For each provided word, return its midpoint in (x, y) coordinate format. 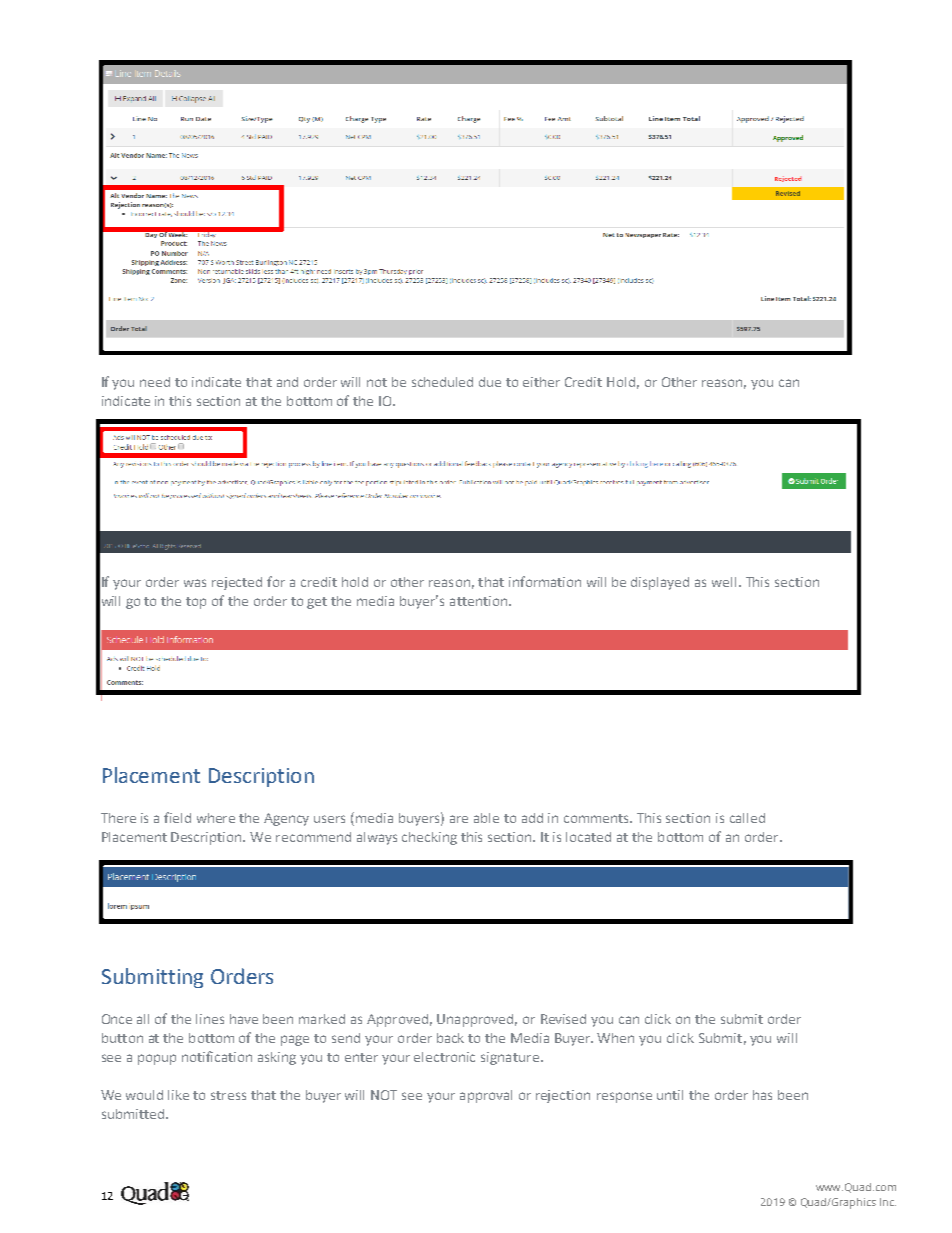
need (155, 382)
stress (228, 1095)
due (490, 382)
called (747, 818)
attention (480, 601)
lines (210, 1019)
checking (429, 838)
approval (486, 1096)
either (541, 382)
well (724, 582)
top (196, 603)
